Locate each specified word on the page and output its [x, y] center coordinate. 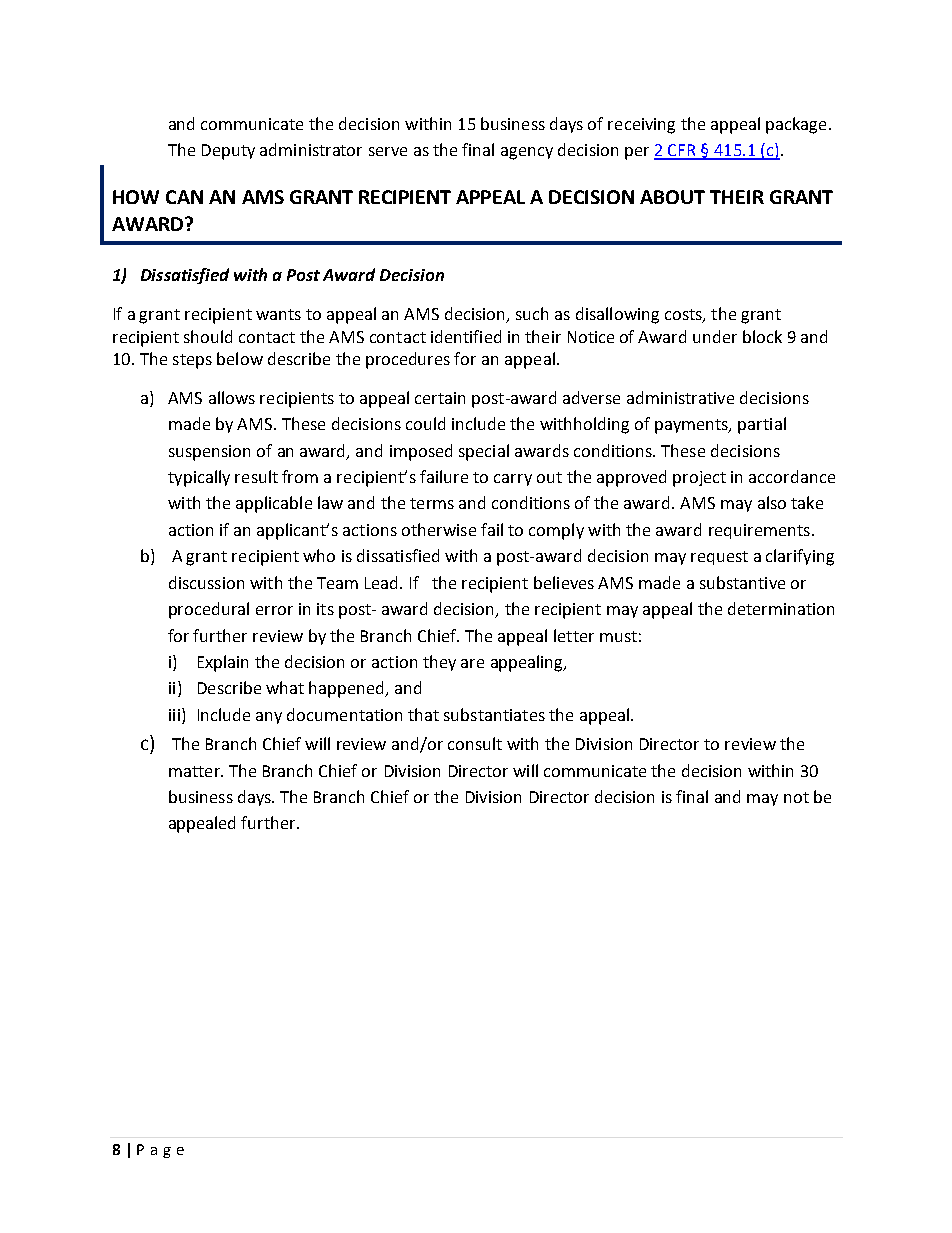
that [423, 714]
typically [199, 478]
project [699, 479]
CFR [682, 151]
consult [475, 743]
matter [195, 771]
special [484, 452]
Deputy [228, 152]
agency [527, 153]
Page [160, 1151]
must [618, 636]
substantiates [494, 714]
